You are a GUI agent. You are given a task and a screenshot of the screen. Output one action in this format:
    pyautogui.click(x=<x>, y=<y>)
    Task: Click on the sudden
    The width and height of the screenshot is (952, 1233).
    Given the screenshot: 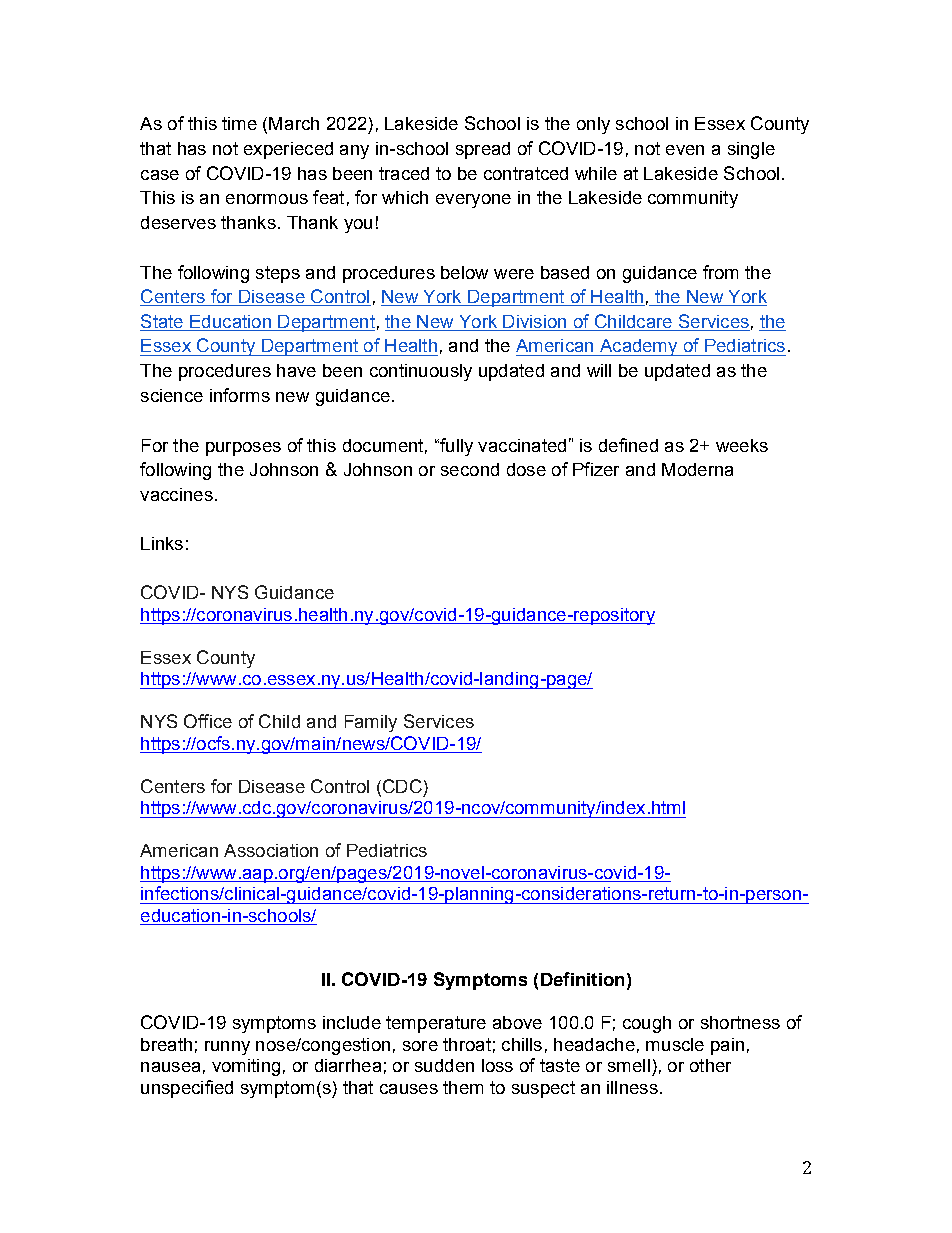 What is the action you would take?
    pyautogui.click(x=444, y=1065)
